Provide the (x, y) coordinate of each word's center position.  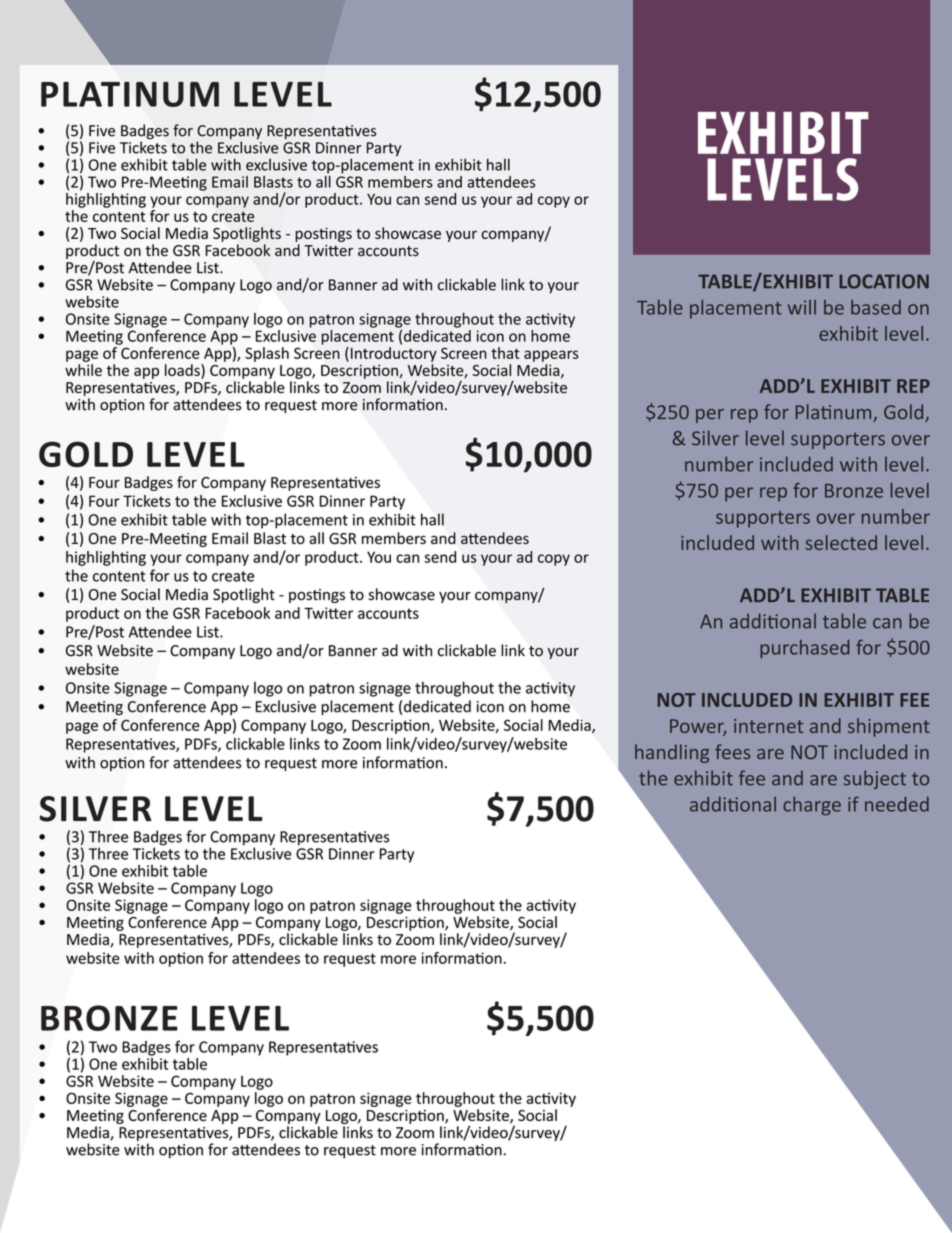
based (876, 307)
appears (551, 356)
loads (183, 370)
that (505, 353)
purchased (805, 649)
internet (768, 726)
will (802, 307)
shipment (889, 727)
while (83, 370)
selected (841, 542)
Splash (267, 354)
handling (672, 753)
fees (732, 751)
